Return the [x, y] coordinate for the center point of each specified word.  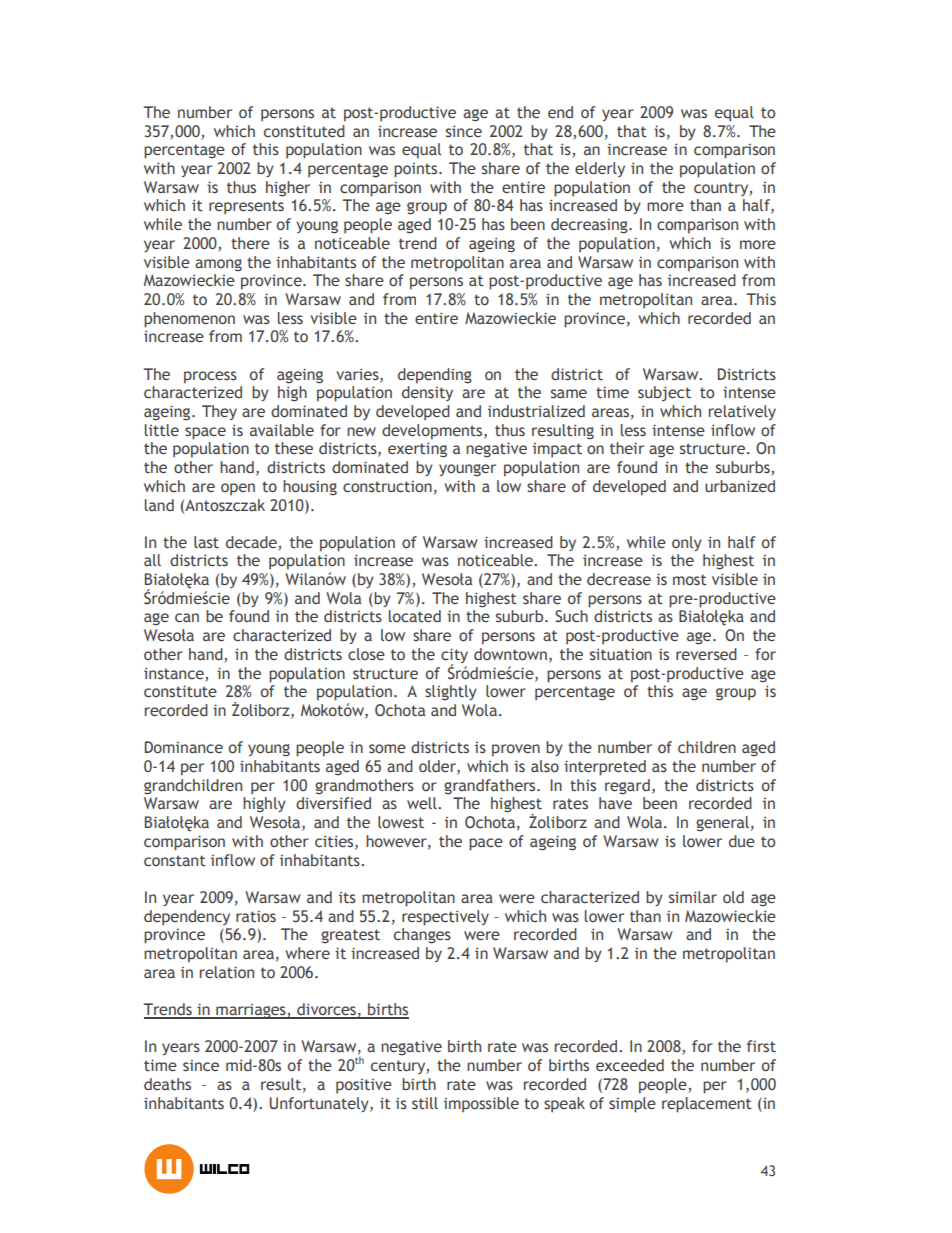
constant [175, 861]
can [187, 618]
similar [693, 897]
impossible [481, 1105]
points [417, 170]
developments [433, 432]
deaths [167, 1084]
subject [664, 393]
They [219, 412]
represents [246, 207]
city [454, 657]
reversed [706, 654]
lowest [401, 822]
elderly [600, 169]
